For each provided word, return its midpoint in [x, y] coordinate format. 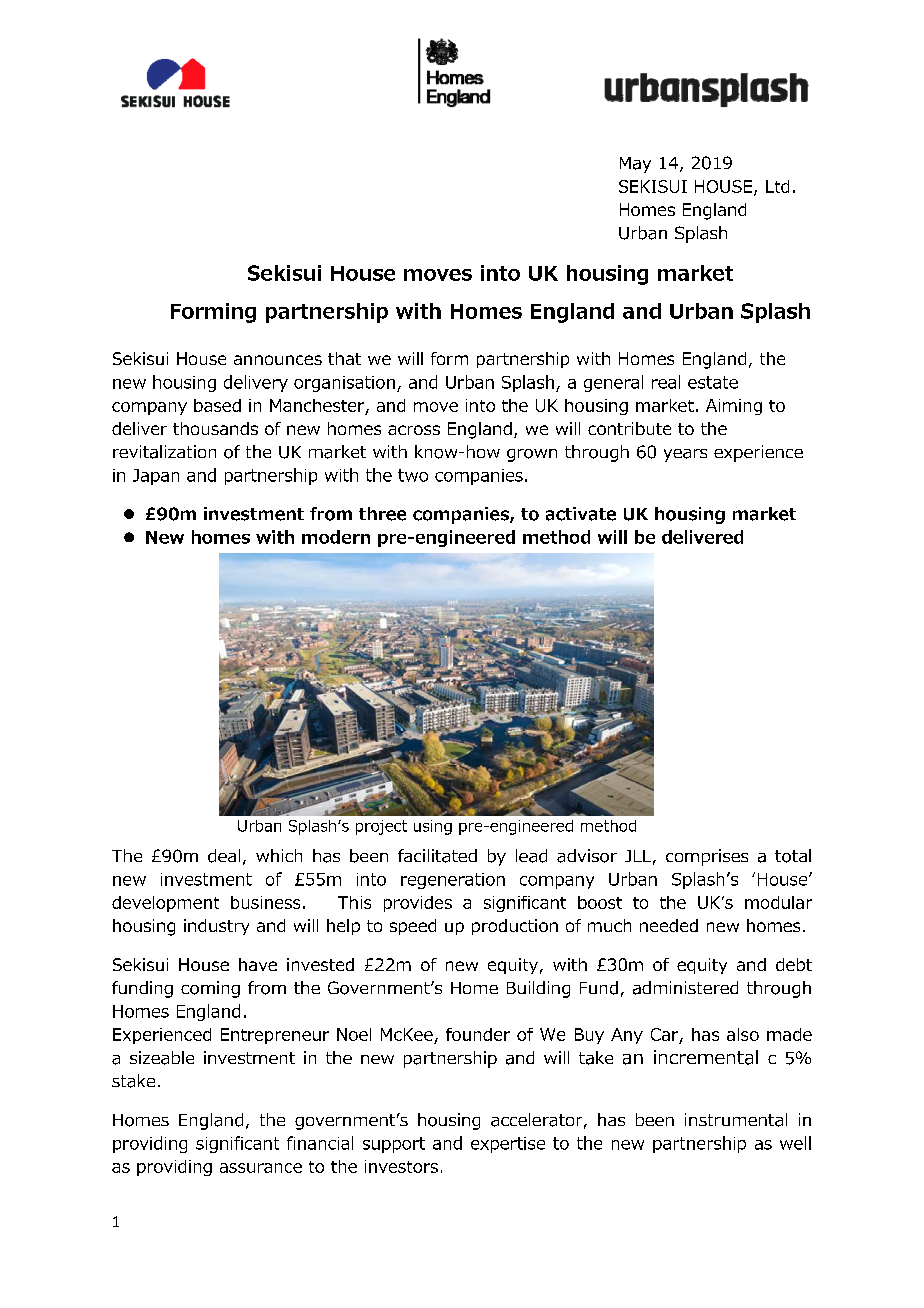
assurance [261, 1168]
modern [336, 537]
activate [581, 514]
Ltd [777, 186]
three [382, 514]
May [635, 165]
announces [278, 360]
